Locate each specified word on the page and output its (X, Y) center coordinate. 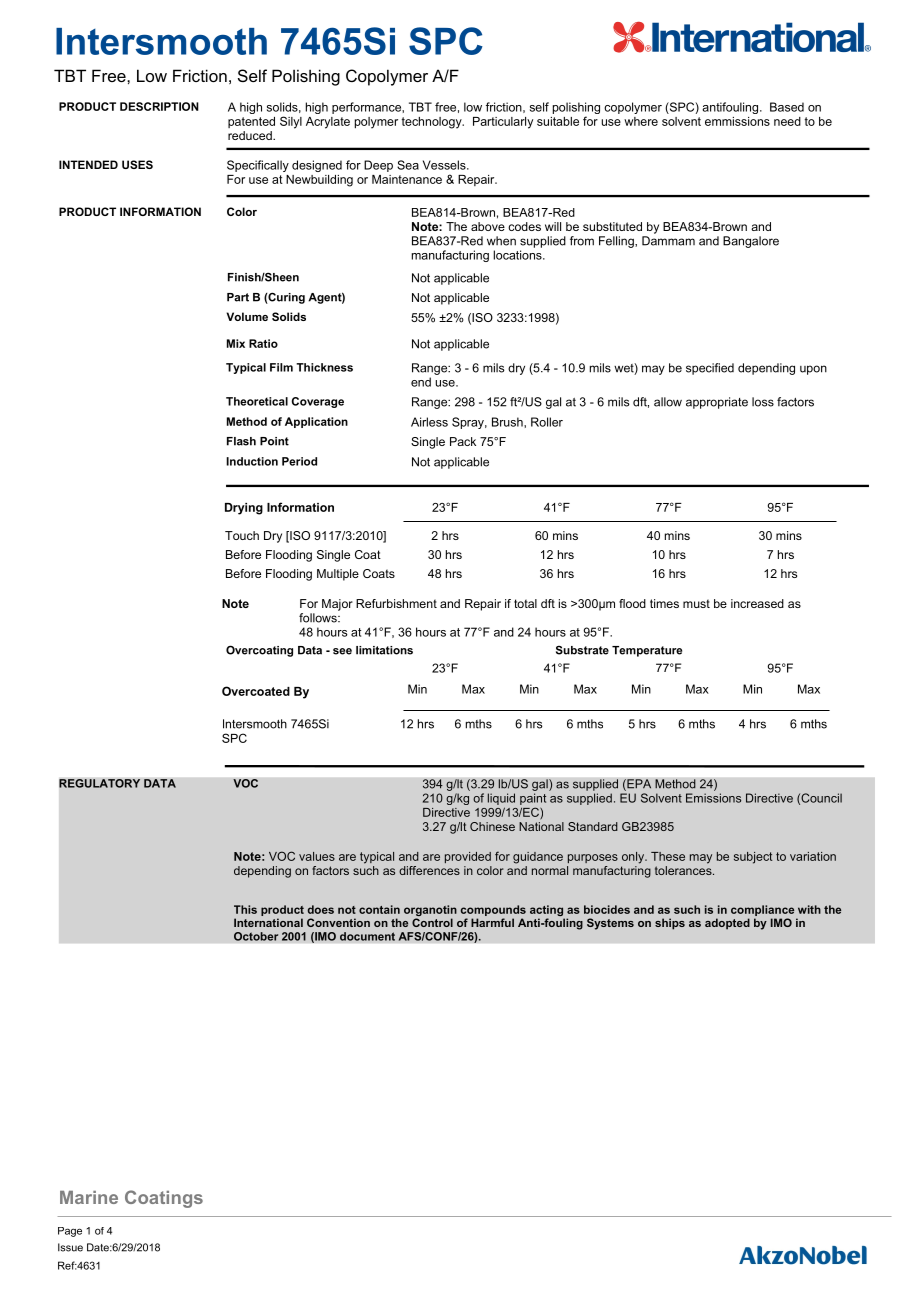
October (256, 936)
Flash (241, 441)
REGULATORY (100, 783)
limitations (384, 650)
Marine (89, 1197)
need (787, 121)
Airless (429, 422)
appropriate (717, 403)
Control (432, 922)
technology (432, 123)
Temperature (647, 651)
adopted (727, 924)
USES (137, 164)
